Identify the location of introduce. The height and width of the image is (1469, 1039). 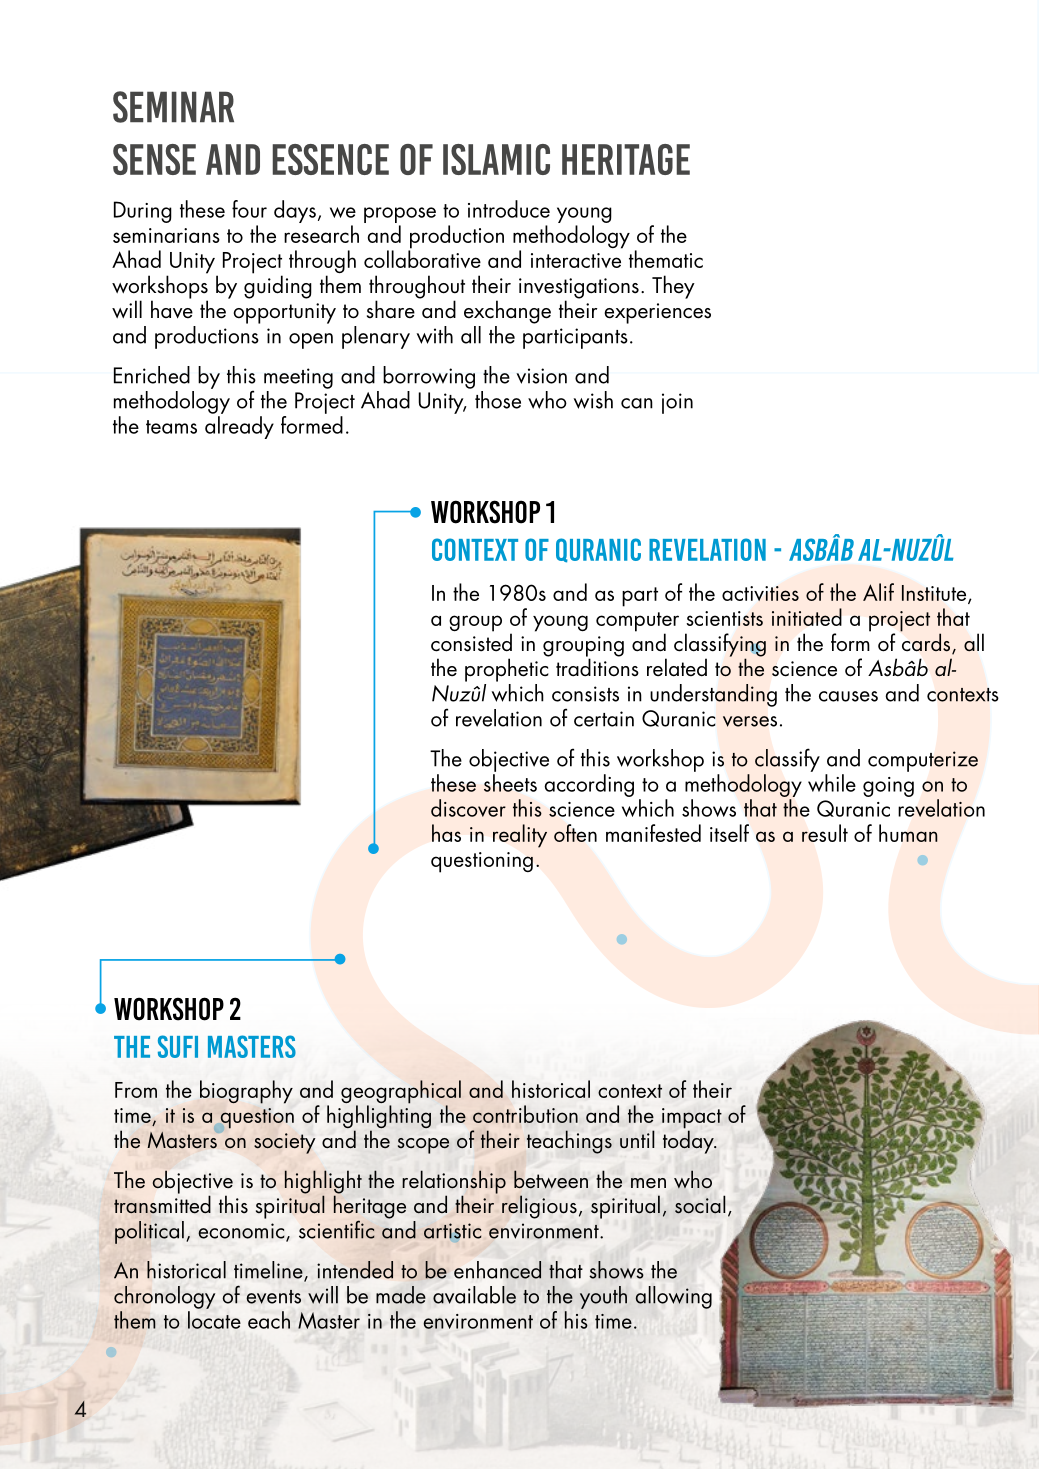
(509, 209).
